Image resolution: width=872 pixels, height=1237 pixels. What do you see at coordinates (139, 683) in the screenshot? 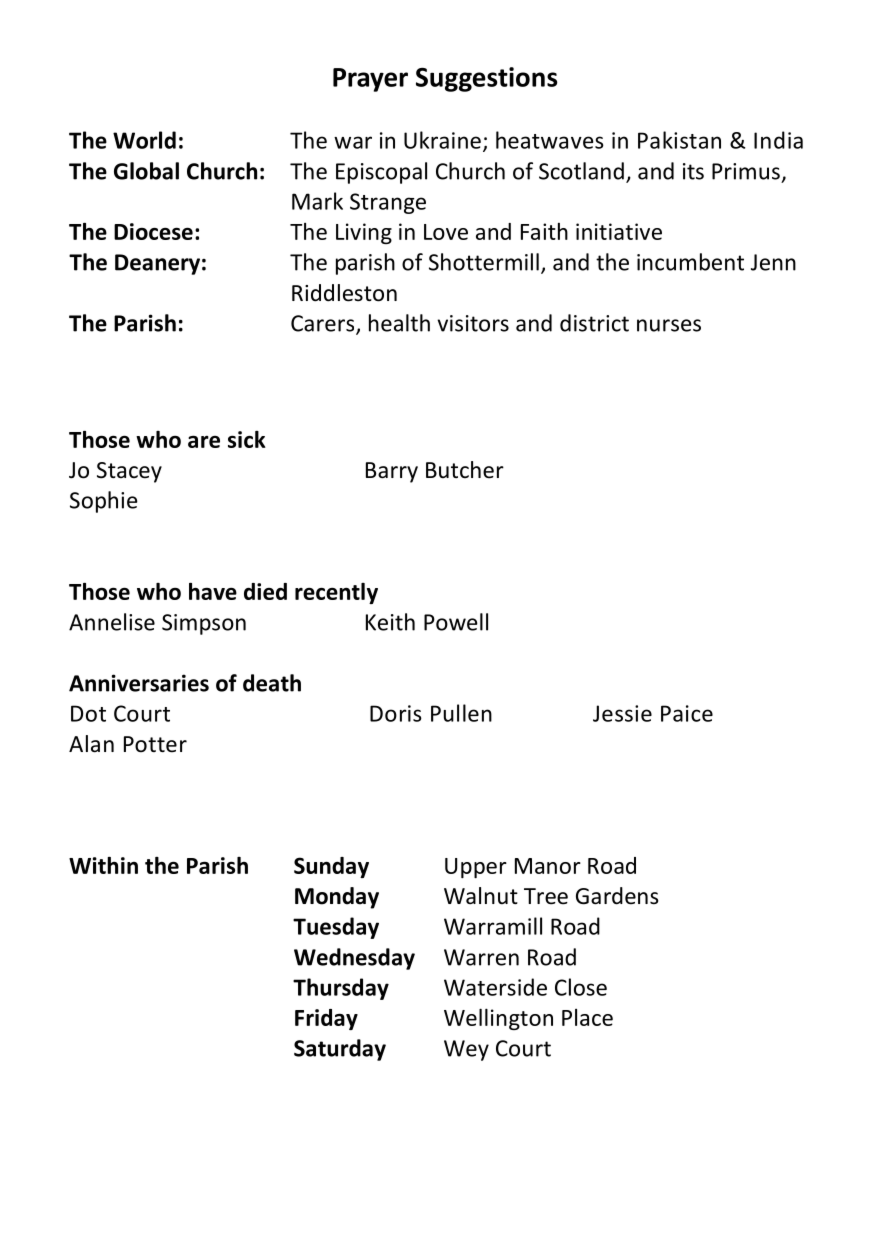
I see `Anniversaries` at bounding box center [139, 683].
